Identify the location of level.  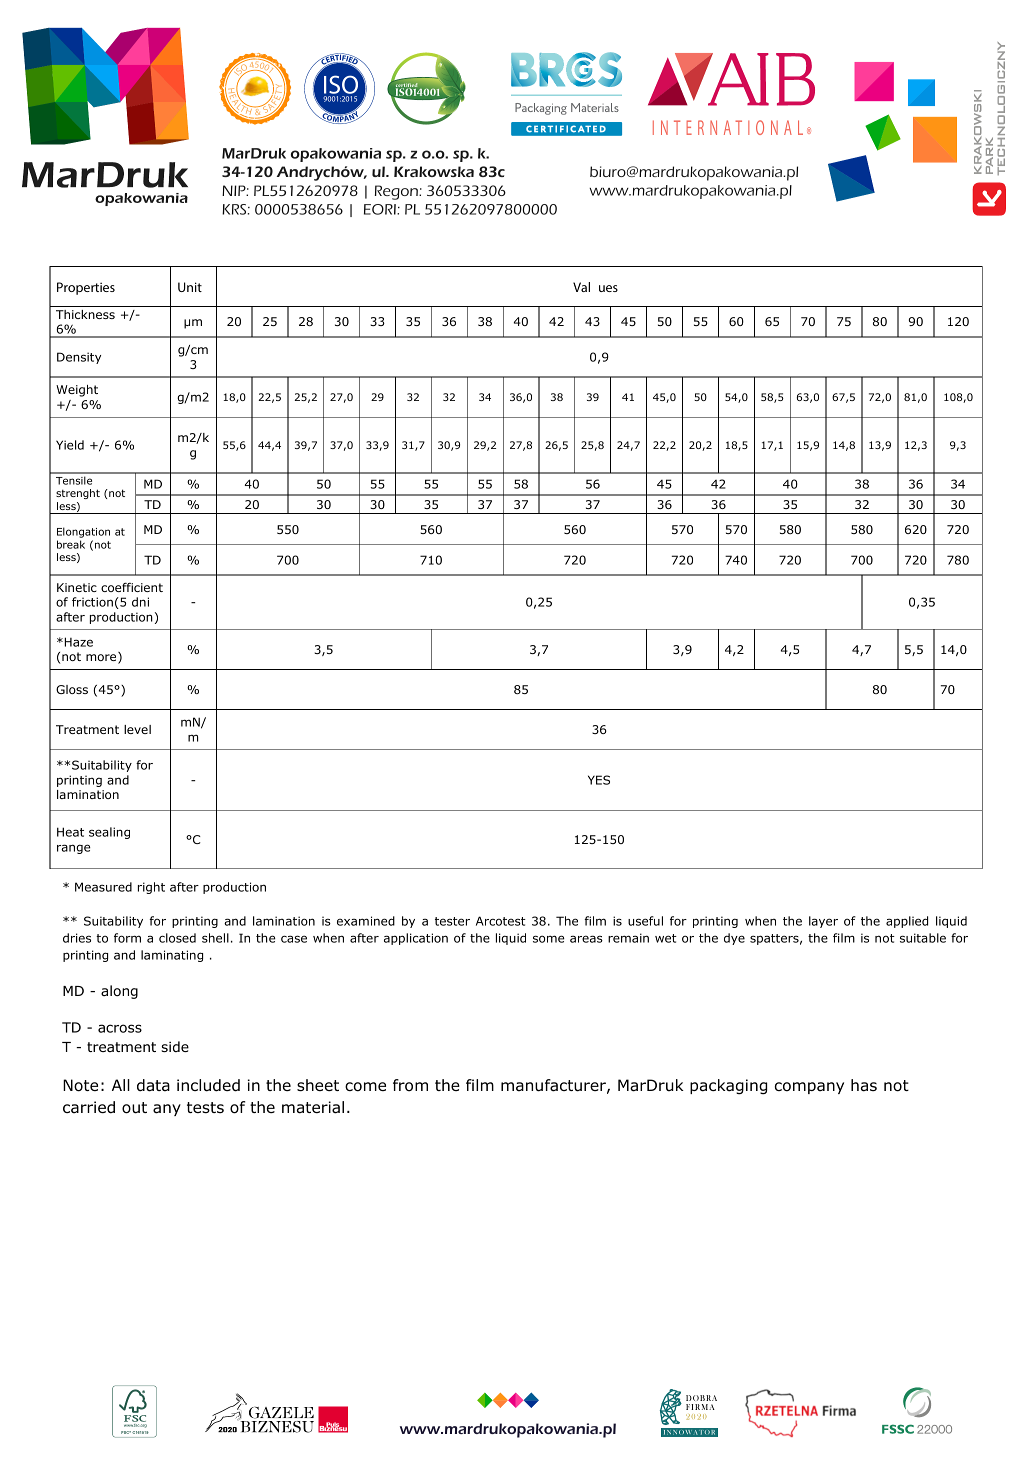
(137, 729).
